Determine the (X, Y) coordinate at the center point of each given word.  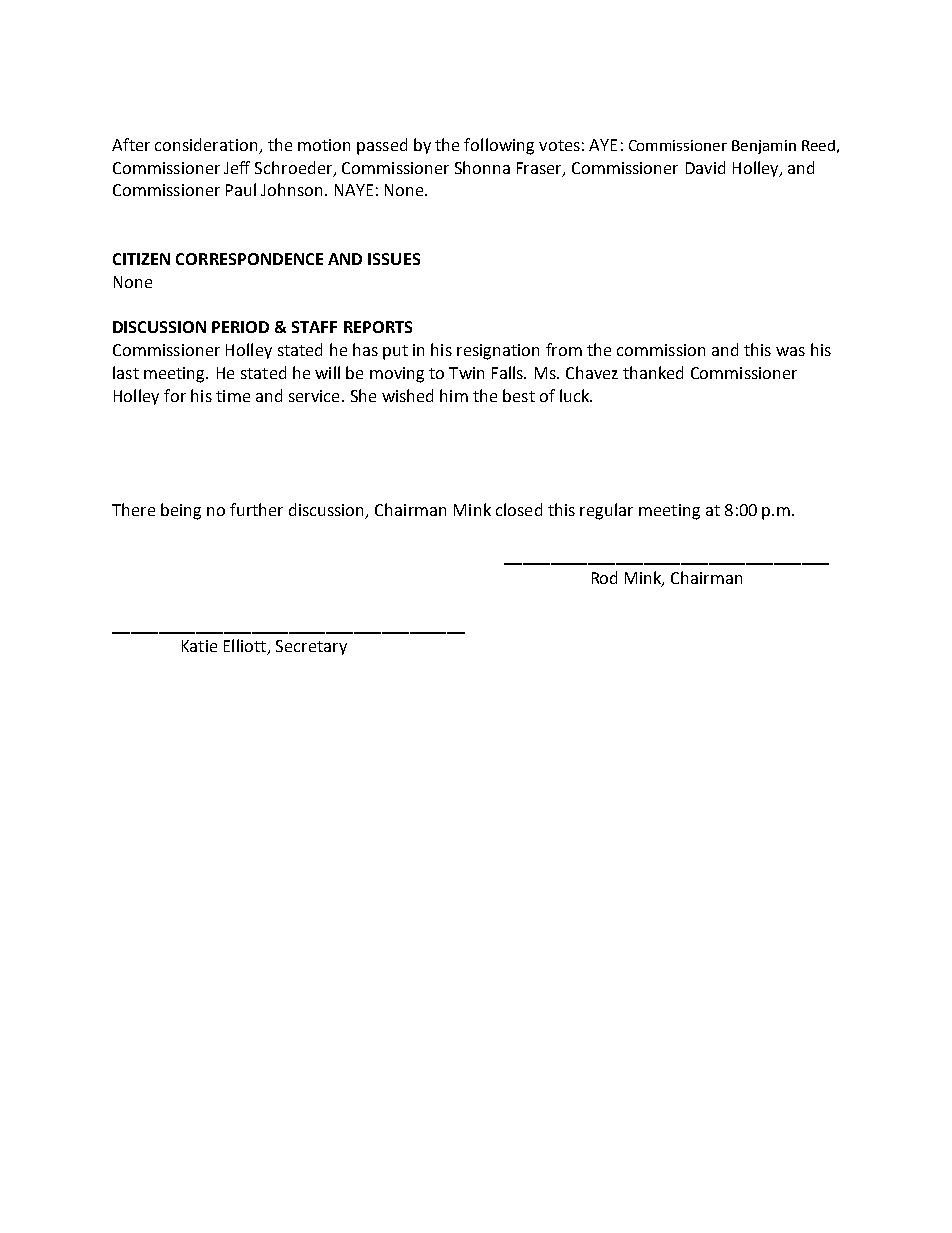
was (790, 351)
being (181, 511)
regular (606, 511)
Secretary (311, 647)
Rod (604, 577)
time (233, 396)
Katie (199, 646)
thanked (653, 372)
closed (519, 509)
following (499, 146)
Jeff (237, 167)
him (454, 395)
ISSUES (394, 259)
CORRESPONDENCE (249, 259)
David (705, 167)
